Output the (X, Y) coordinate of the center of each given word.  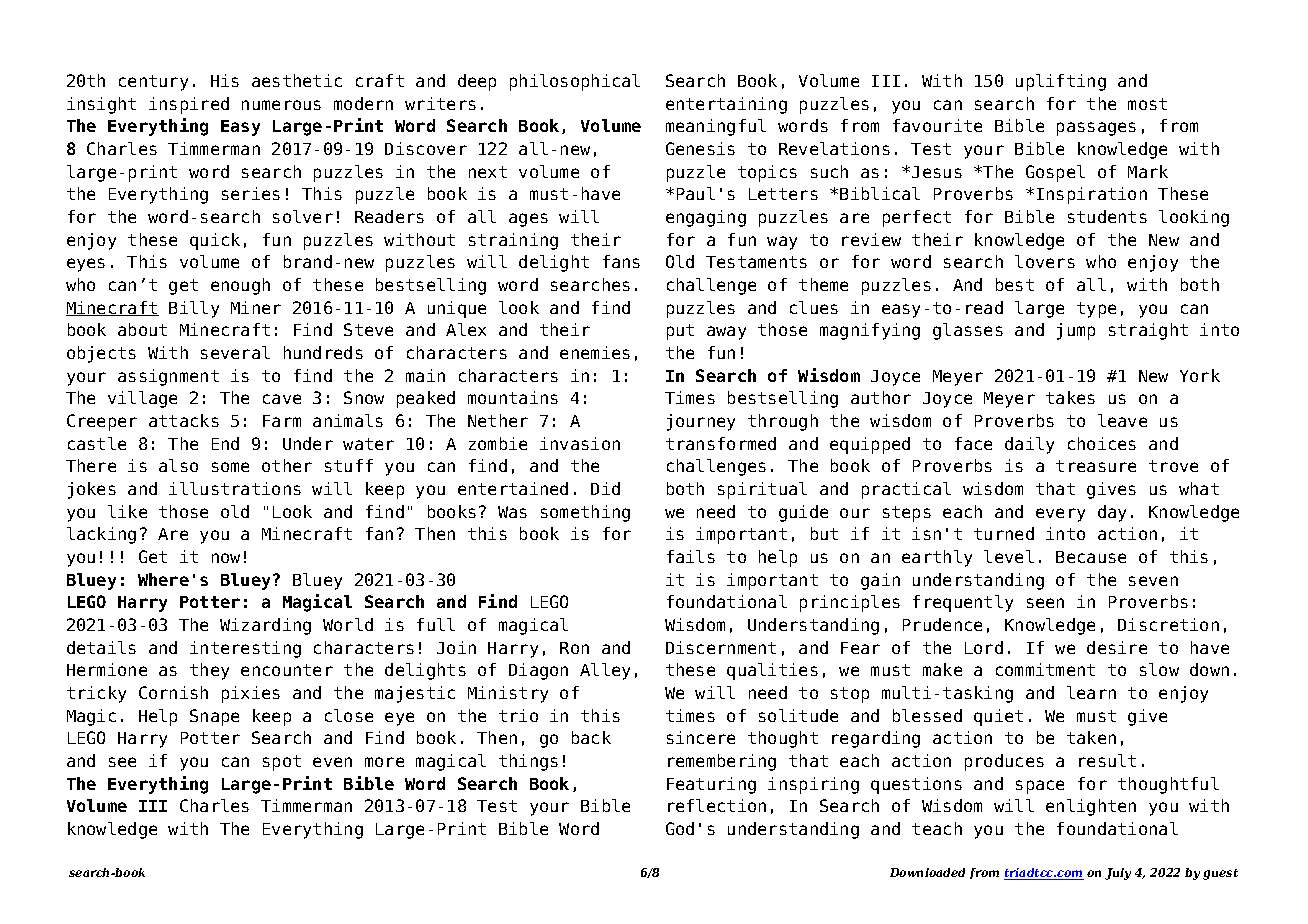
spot (282, 763)
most (1147, 104)
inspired (189, 105)
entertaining (726, 105)
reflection (717, 805)
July (1118, 874)
